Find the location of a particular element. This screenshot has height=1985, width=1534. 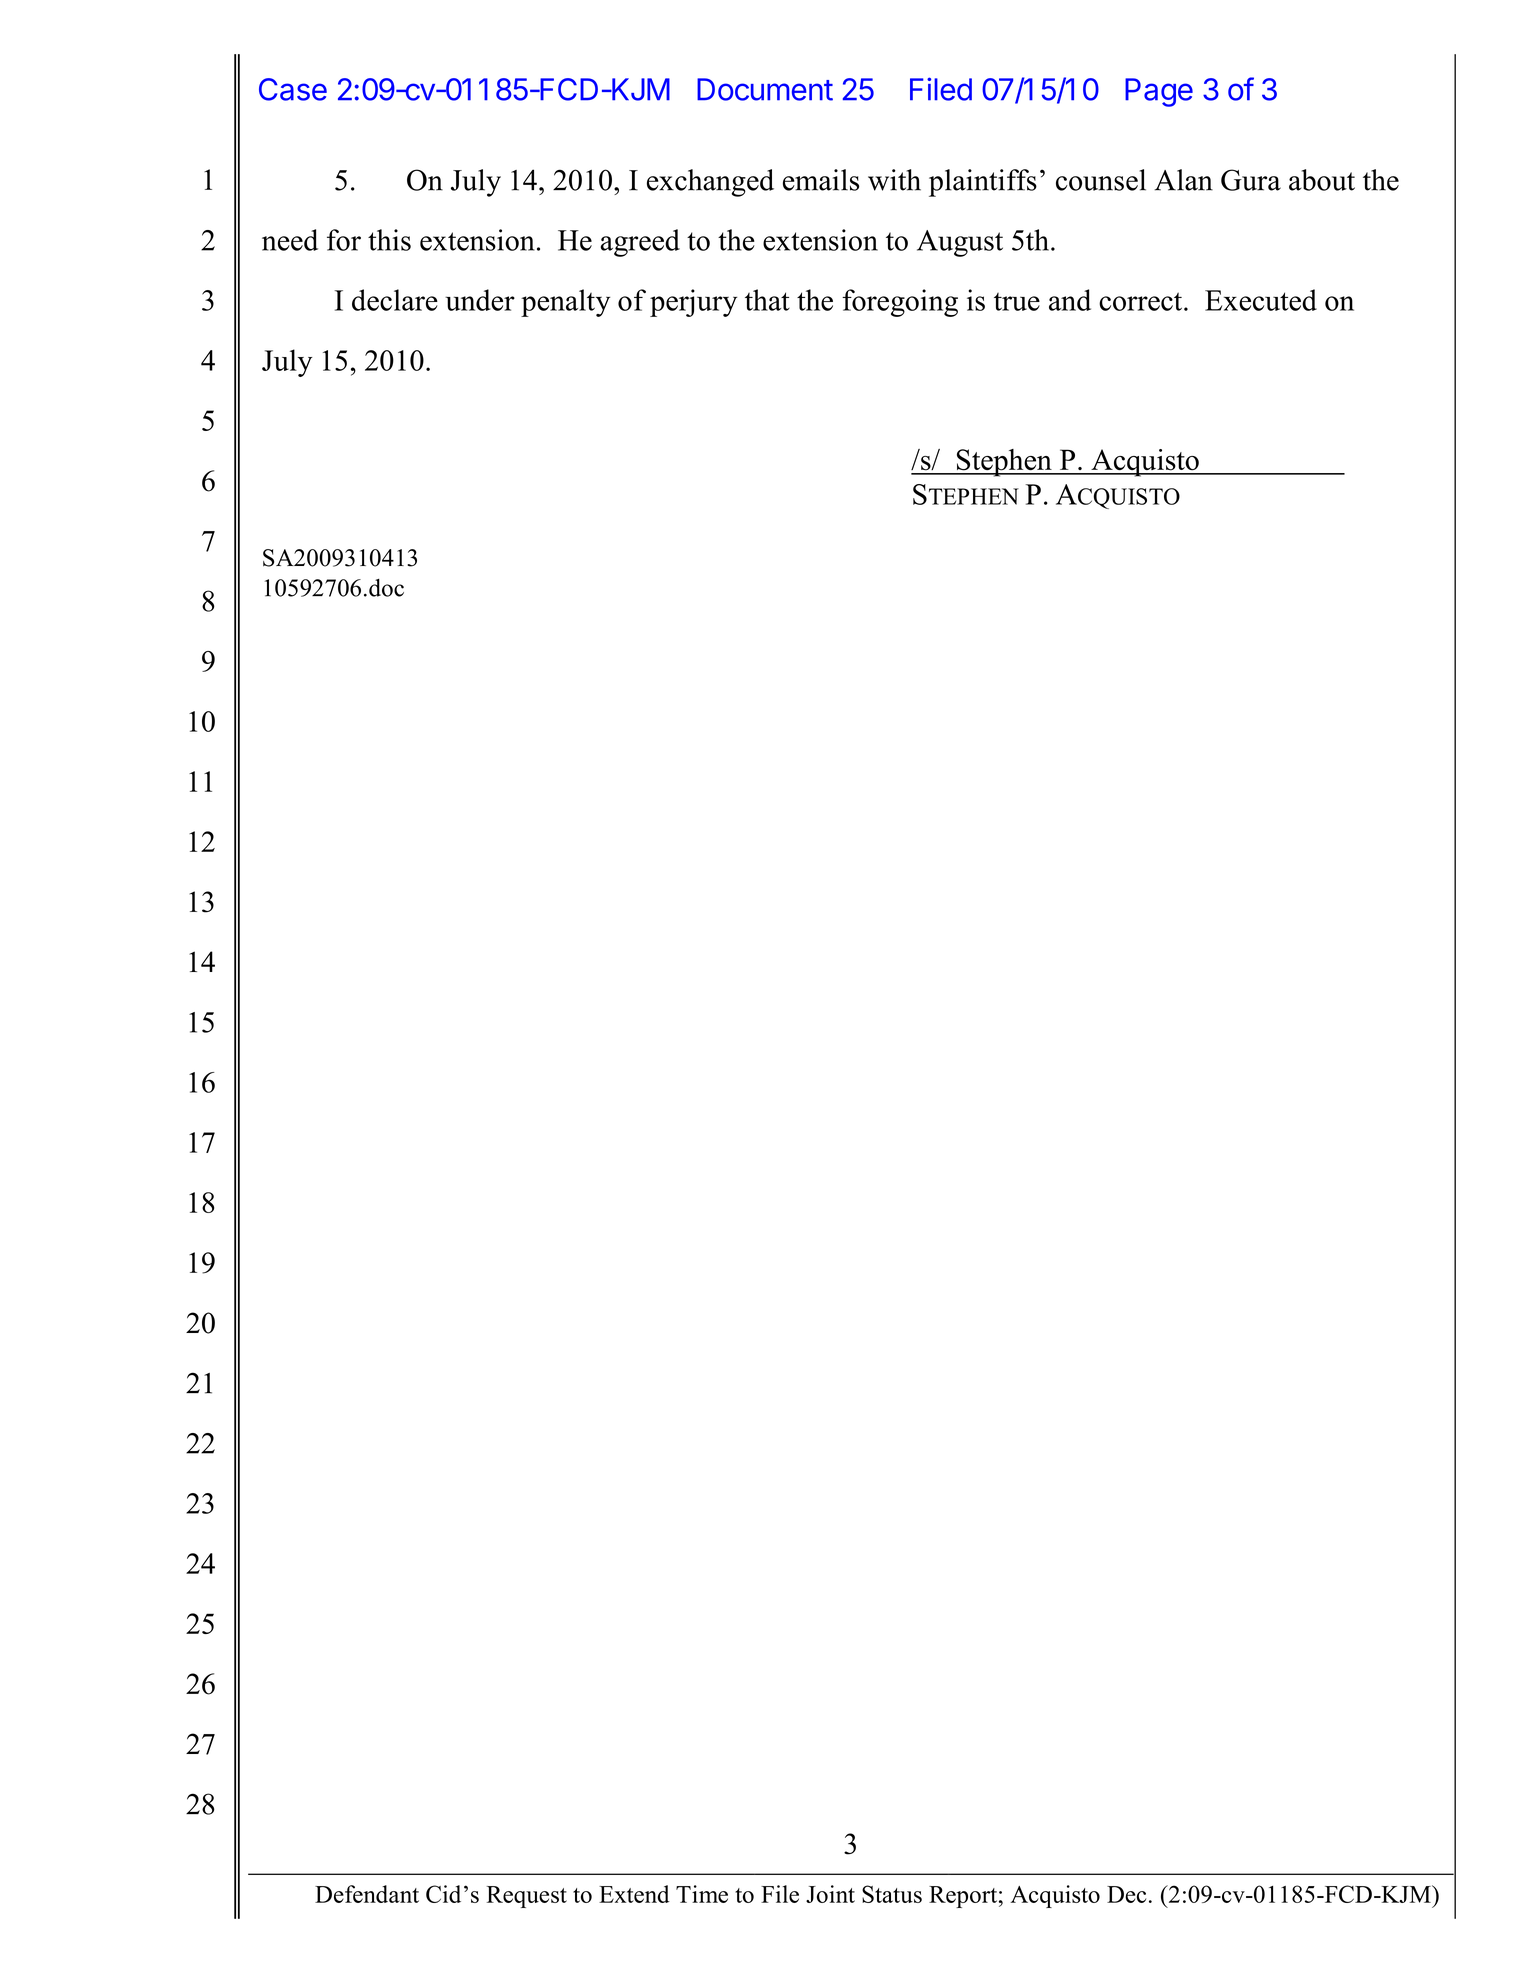

Joint is located at coordinates (830, 1894).
